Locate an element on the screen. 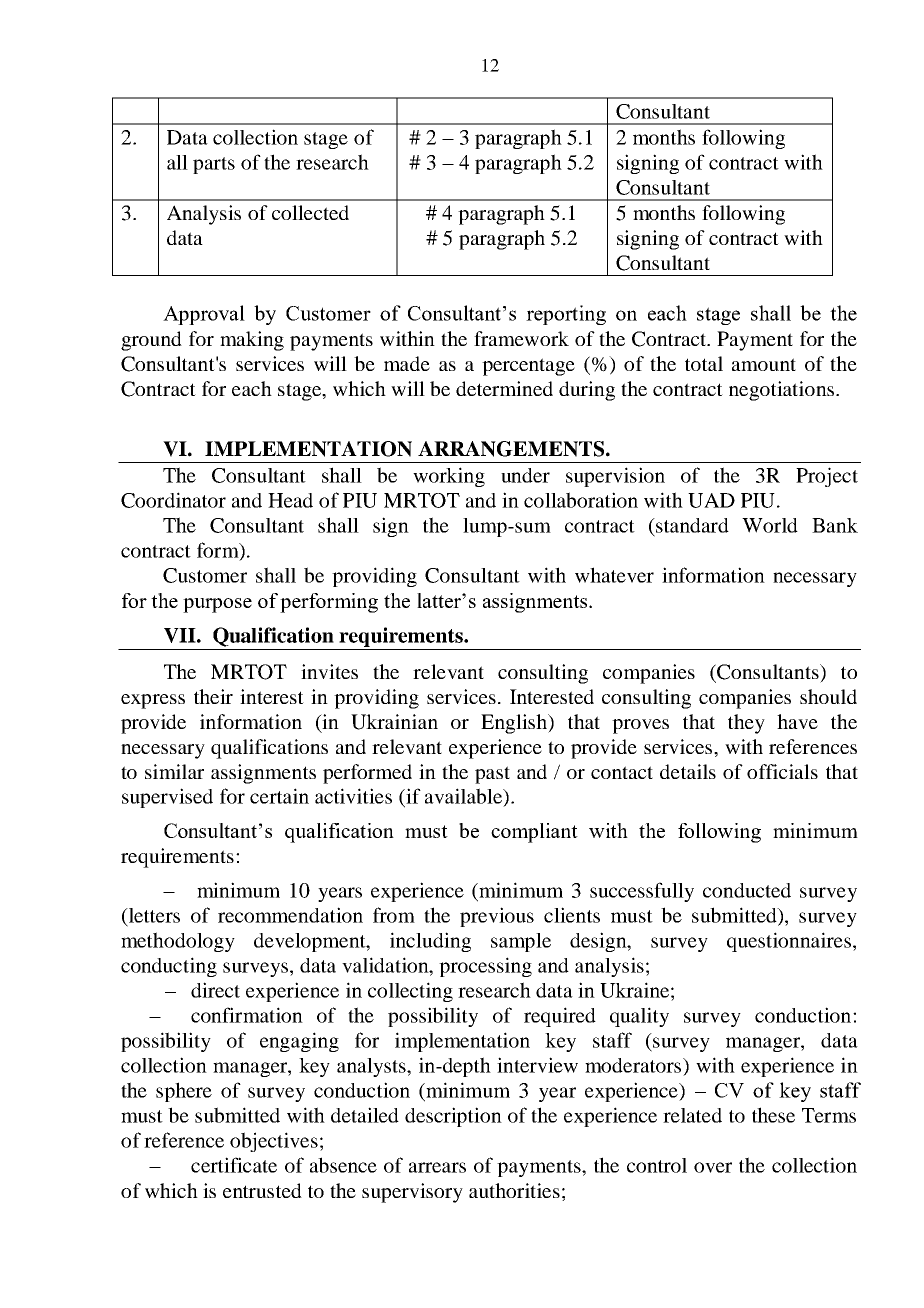 The image size is (924, 1308). they is located at coordinates (746, 724).
